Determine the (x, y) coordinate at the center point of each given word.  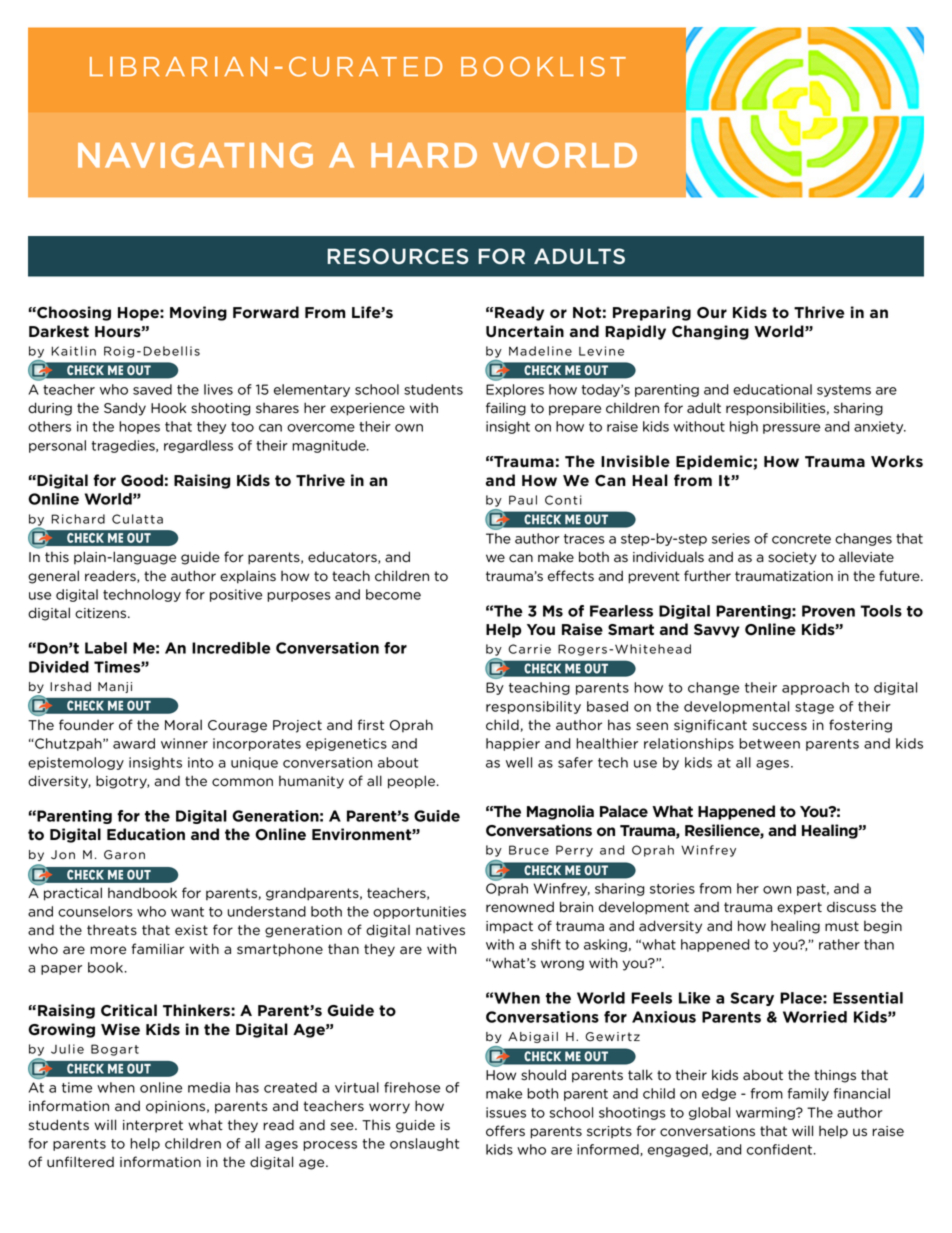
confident (781, 1149)
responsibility (533, 707)
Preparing (652, 313)
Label (106, 648)
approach (815, 688)
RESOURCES (398, 256)
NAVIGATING (195, 155)
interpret (153, 1126)
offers (505, 1131)
